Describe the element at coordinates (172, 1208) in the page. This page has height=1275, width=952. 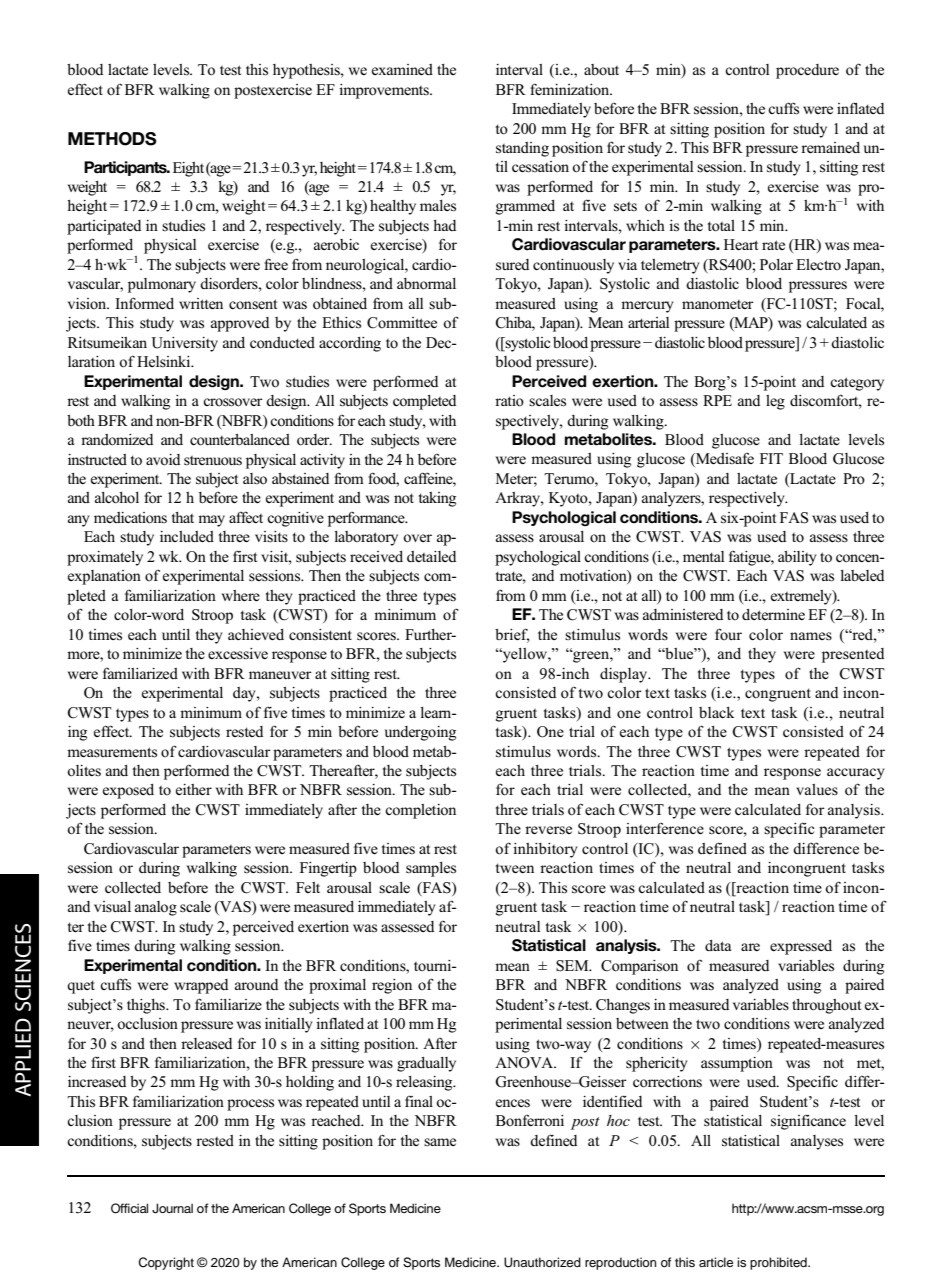
I see `Journal` at that location.
